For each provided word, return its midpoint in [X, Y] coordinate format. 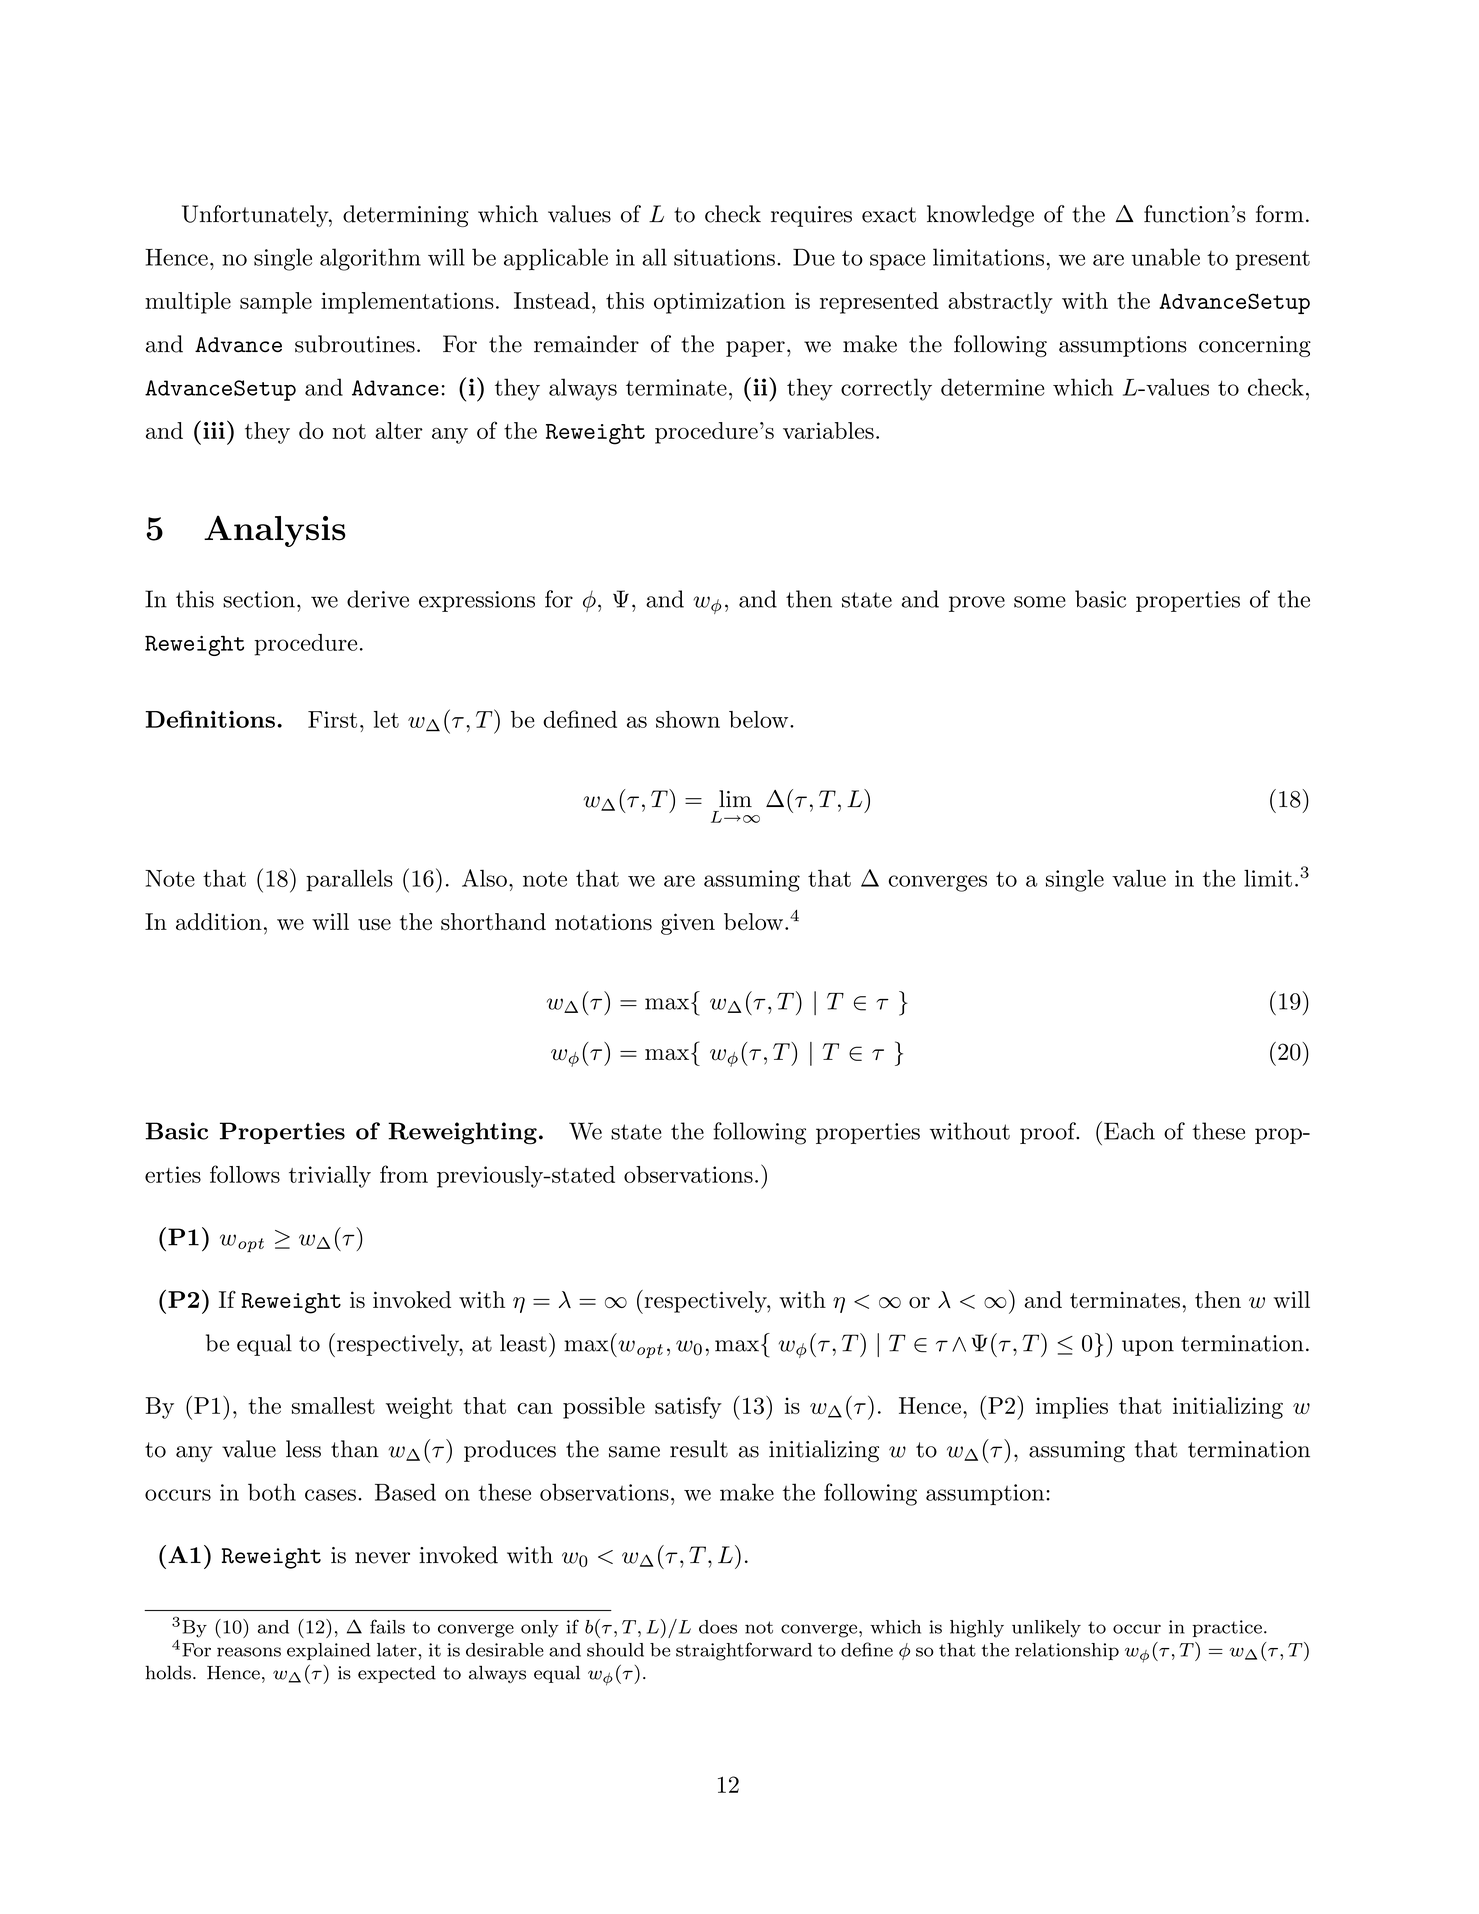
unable [1166, 257]
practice [1227, 1628]
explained [328, 1651]
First [332, 719]
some [1040, 602]
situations [724, 257]
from [404, 1174]
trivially [330, 1177]
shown [688, 719]
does [718, 1627]
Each [1129, 1131]
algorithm [370, 259]
